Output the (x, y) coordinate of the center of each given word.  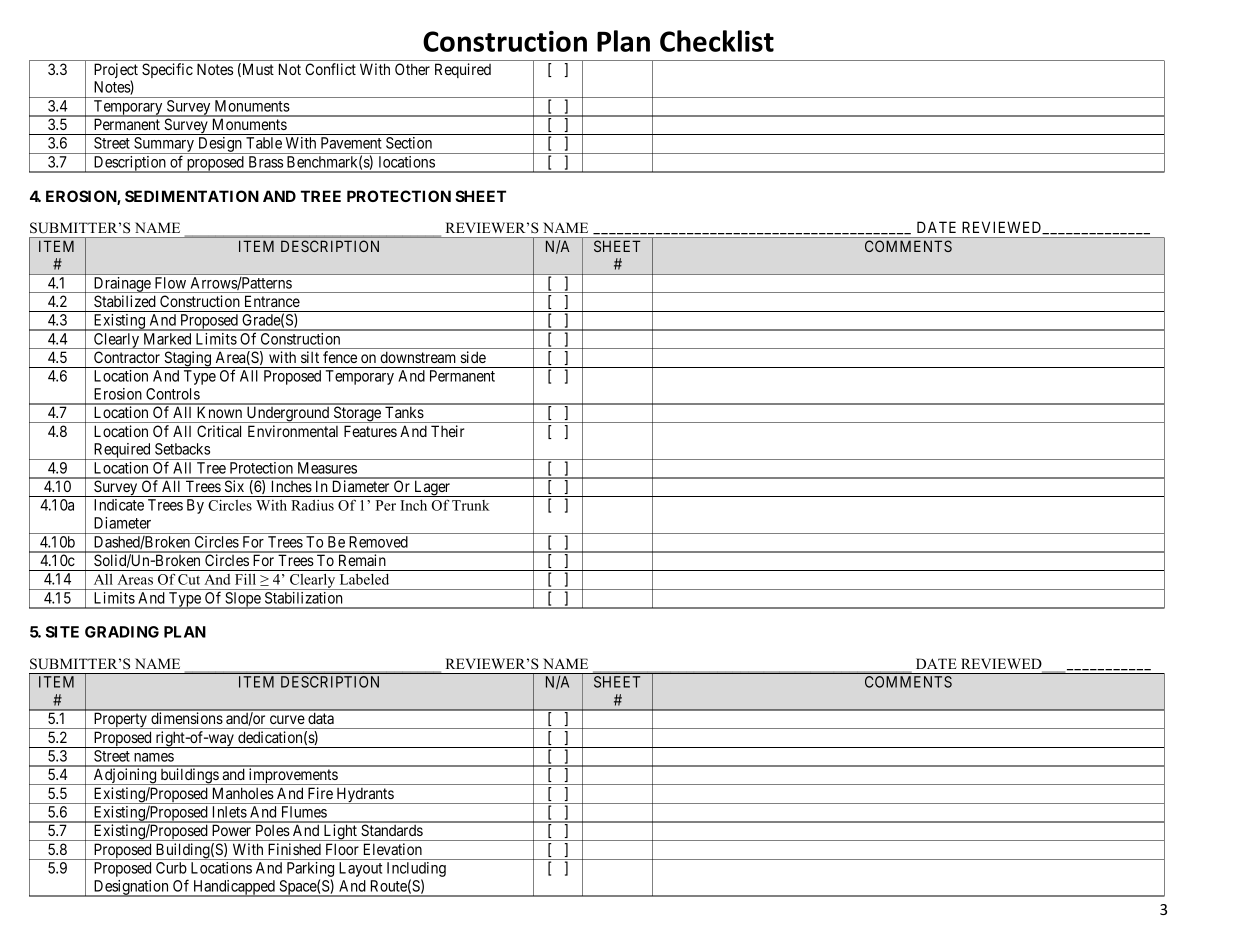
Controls (173, 394)
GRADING (122, 632)
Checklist (717, 41)
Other (412, 69)
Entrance (272, 301)
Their (448, 431)
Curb (171, 868)
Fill (245, 579)
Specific (167, 70)
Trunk (471, 505)
